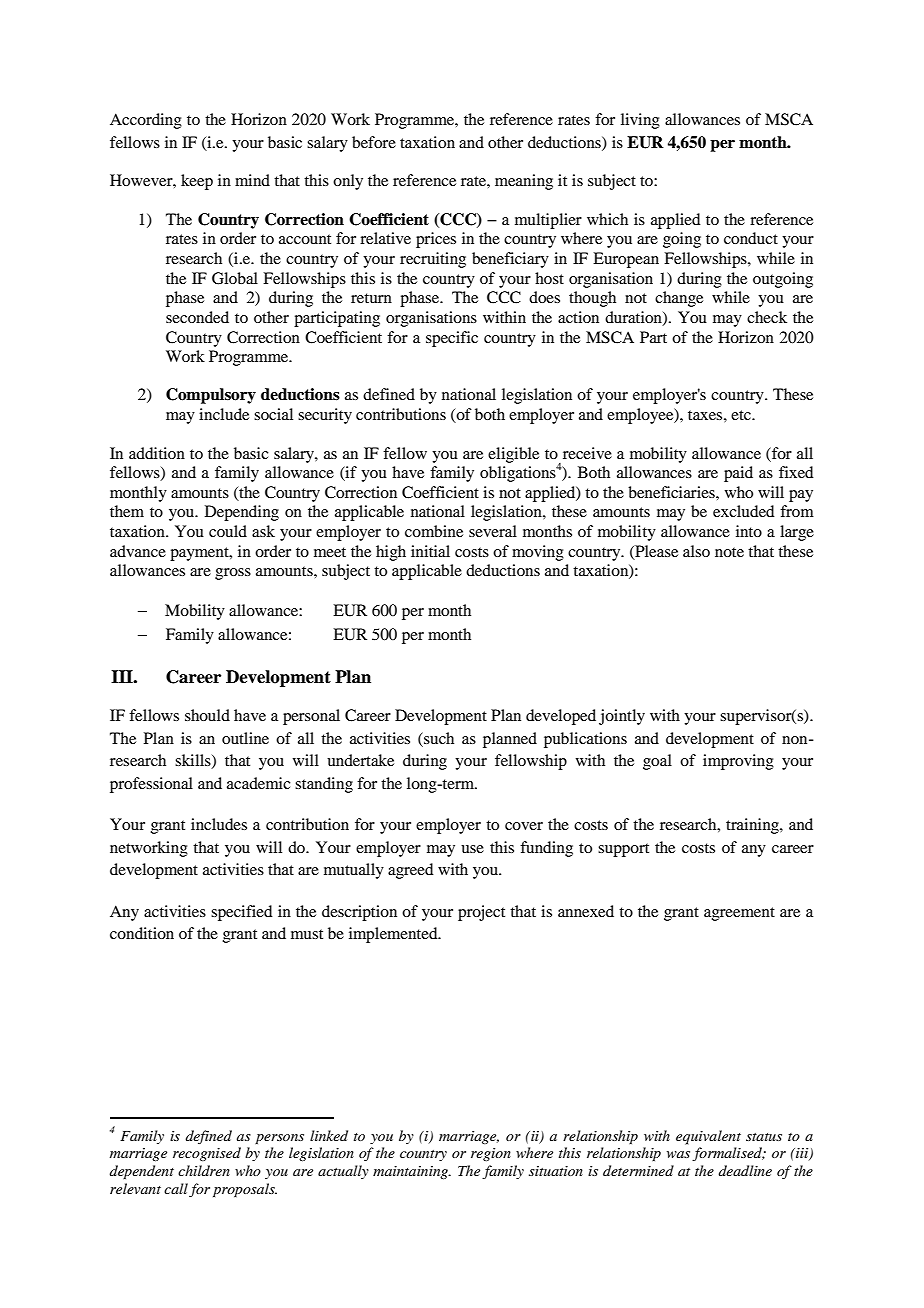  I want to click on recognised, so click(207, 1154).
